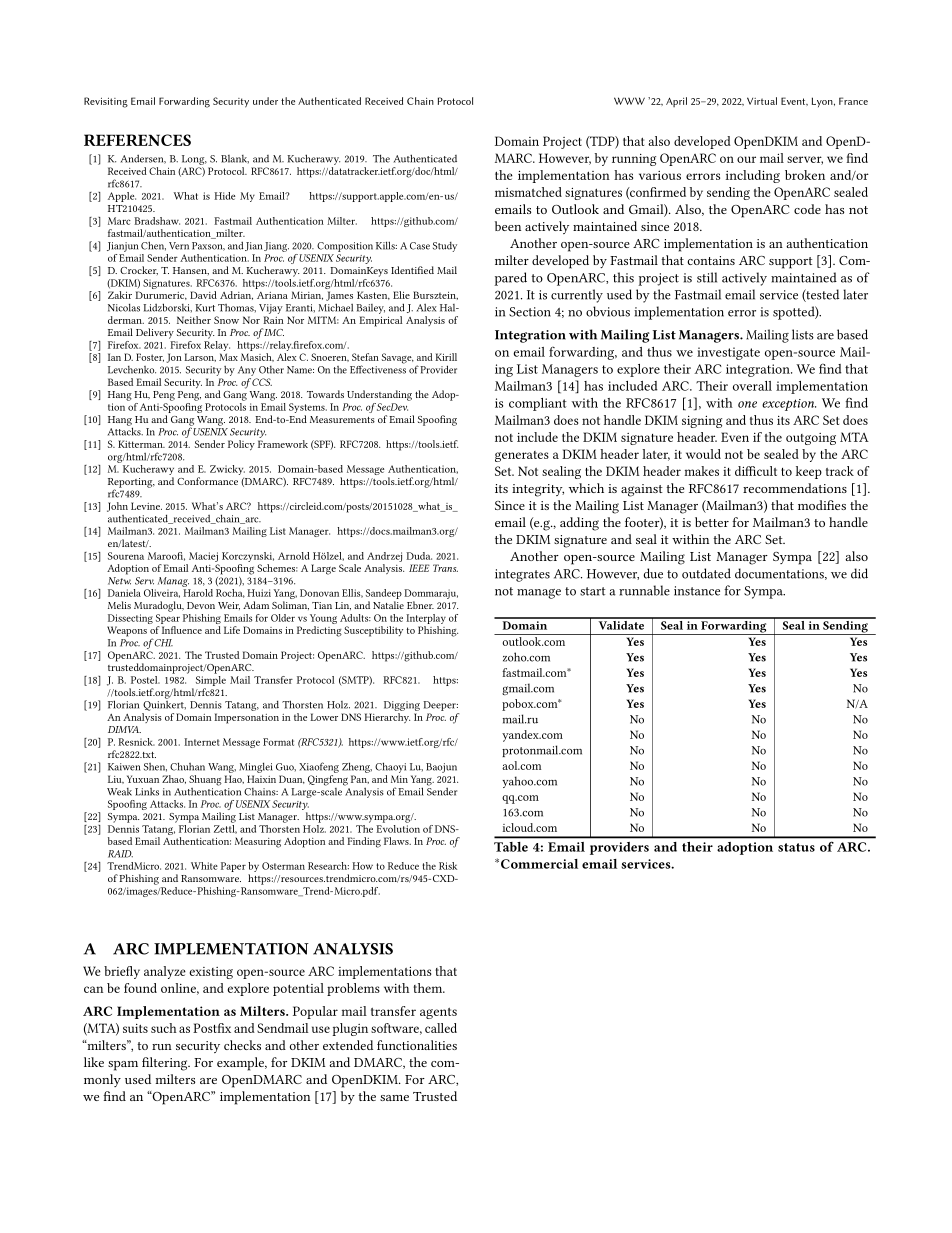 Image resolution: width=952 pixels, height=1233 pixels. I want to click on mismatched, so click(528, 192).
